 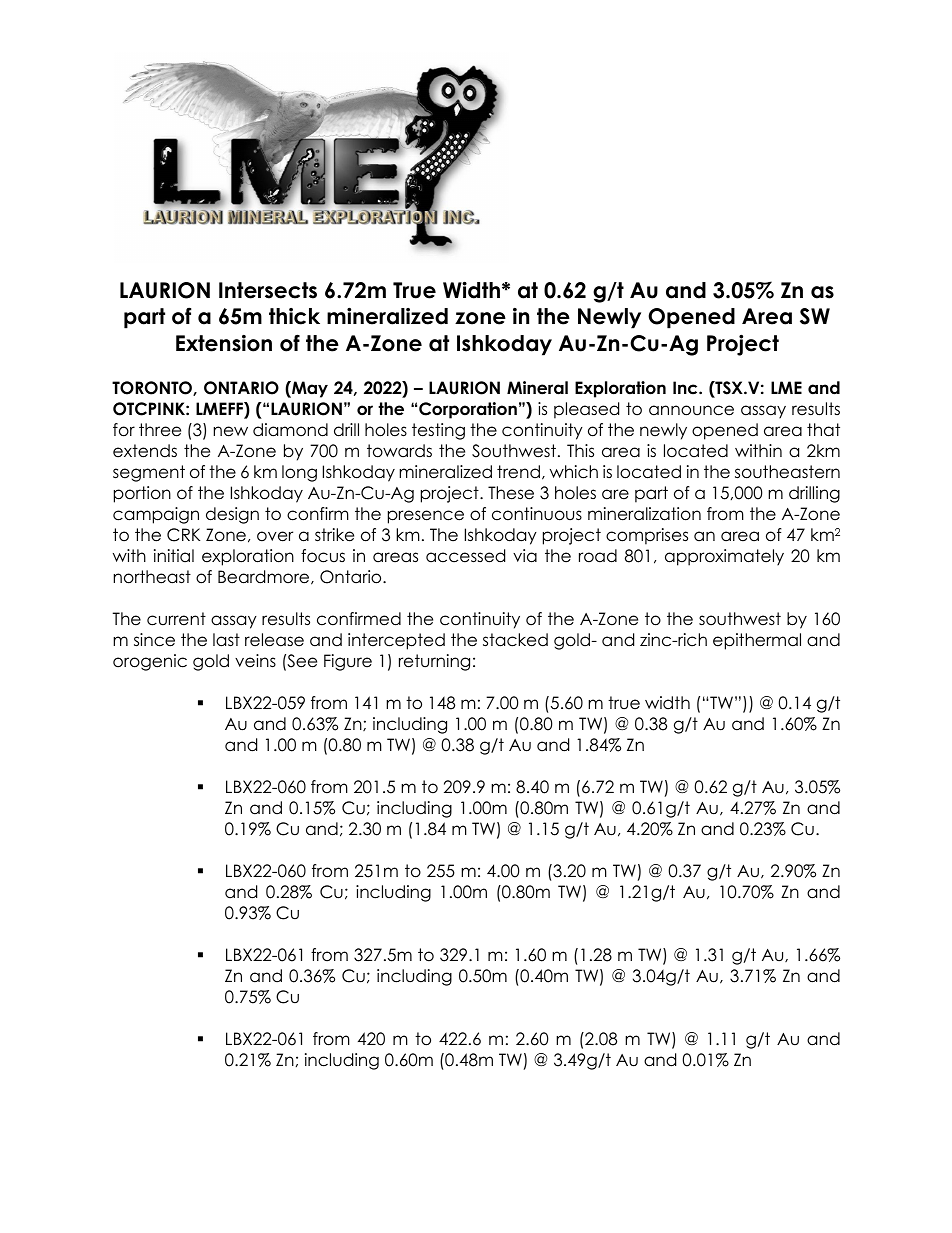 I want to click on Corporation, so click(x=468, y=410).
